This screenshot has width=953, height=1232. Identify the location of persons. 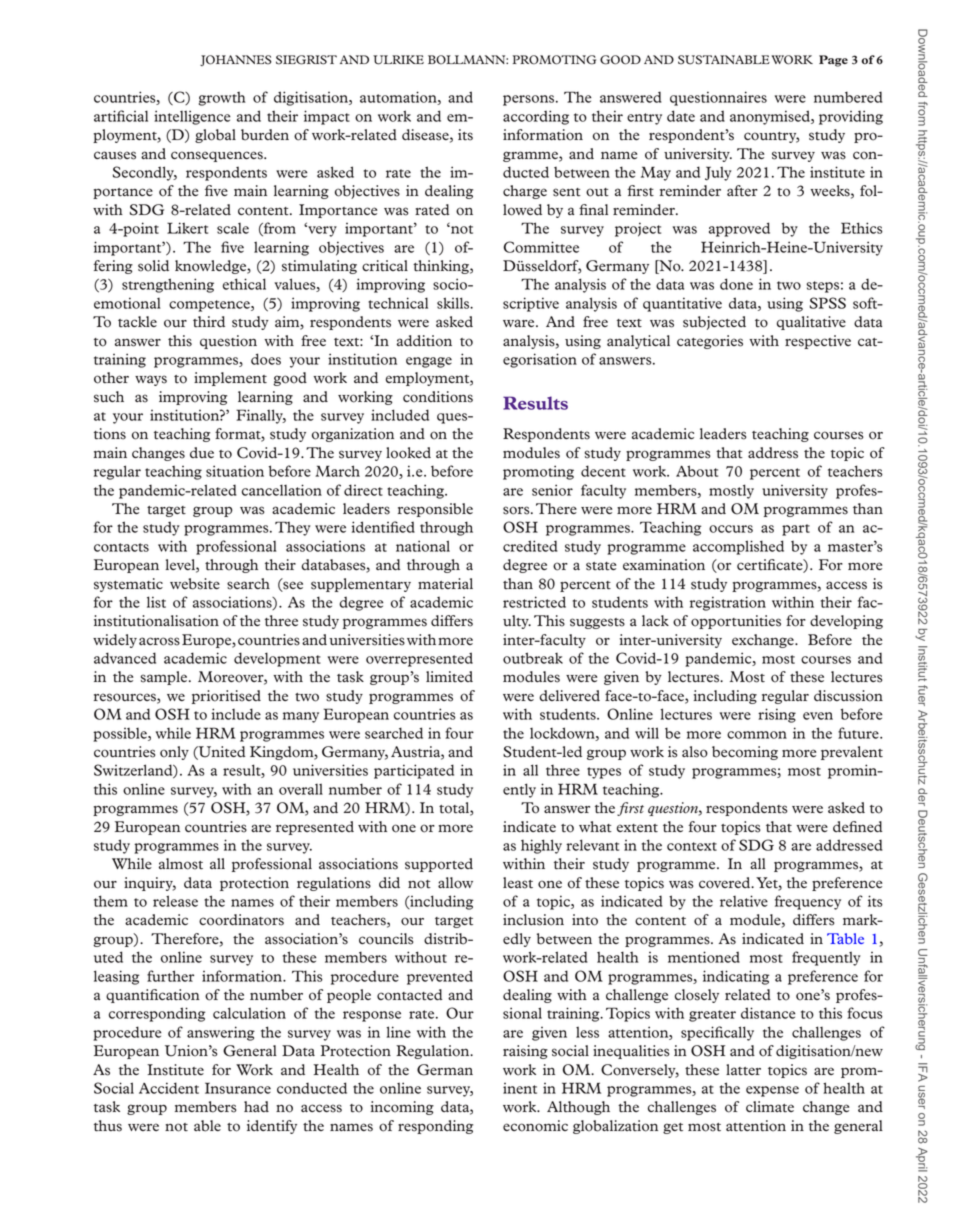
(530, 100).
